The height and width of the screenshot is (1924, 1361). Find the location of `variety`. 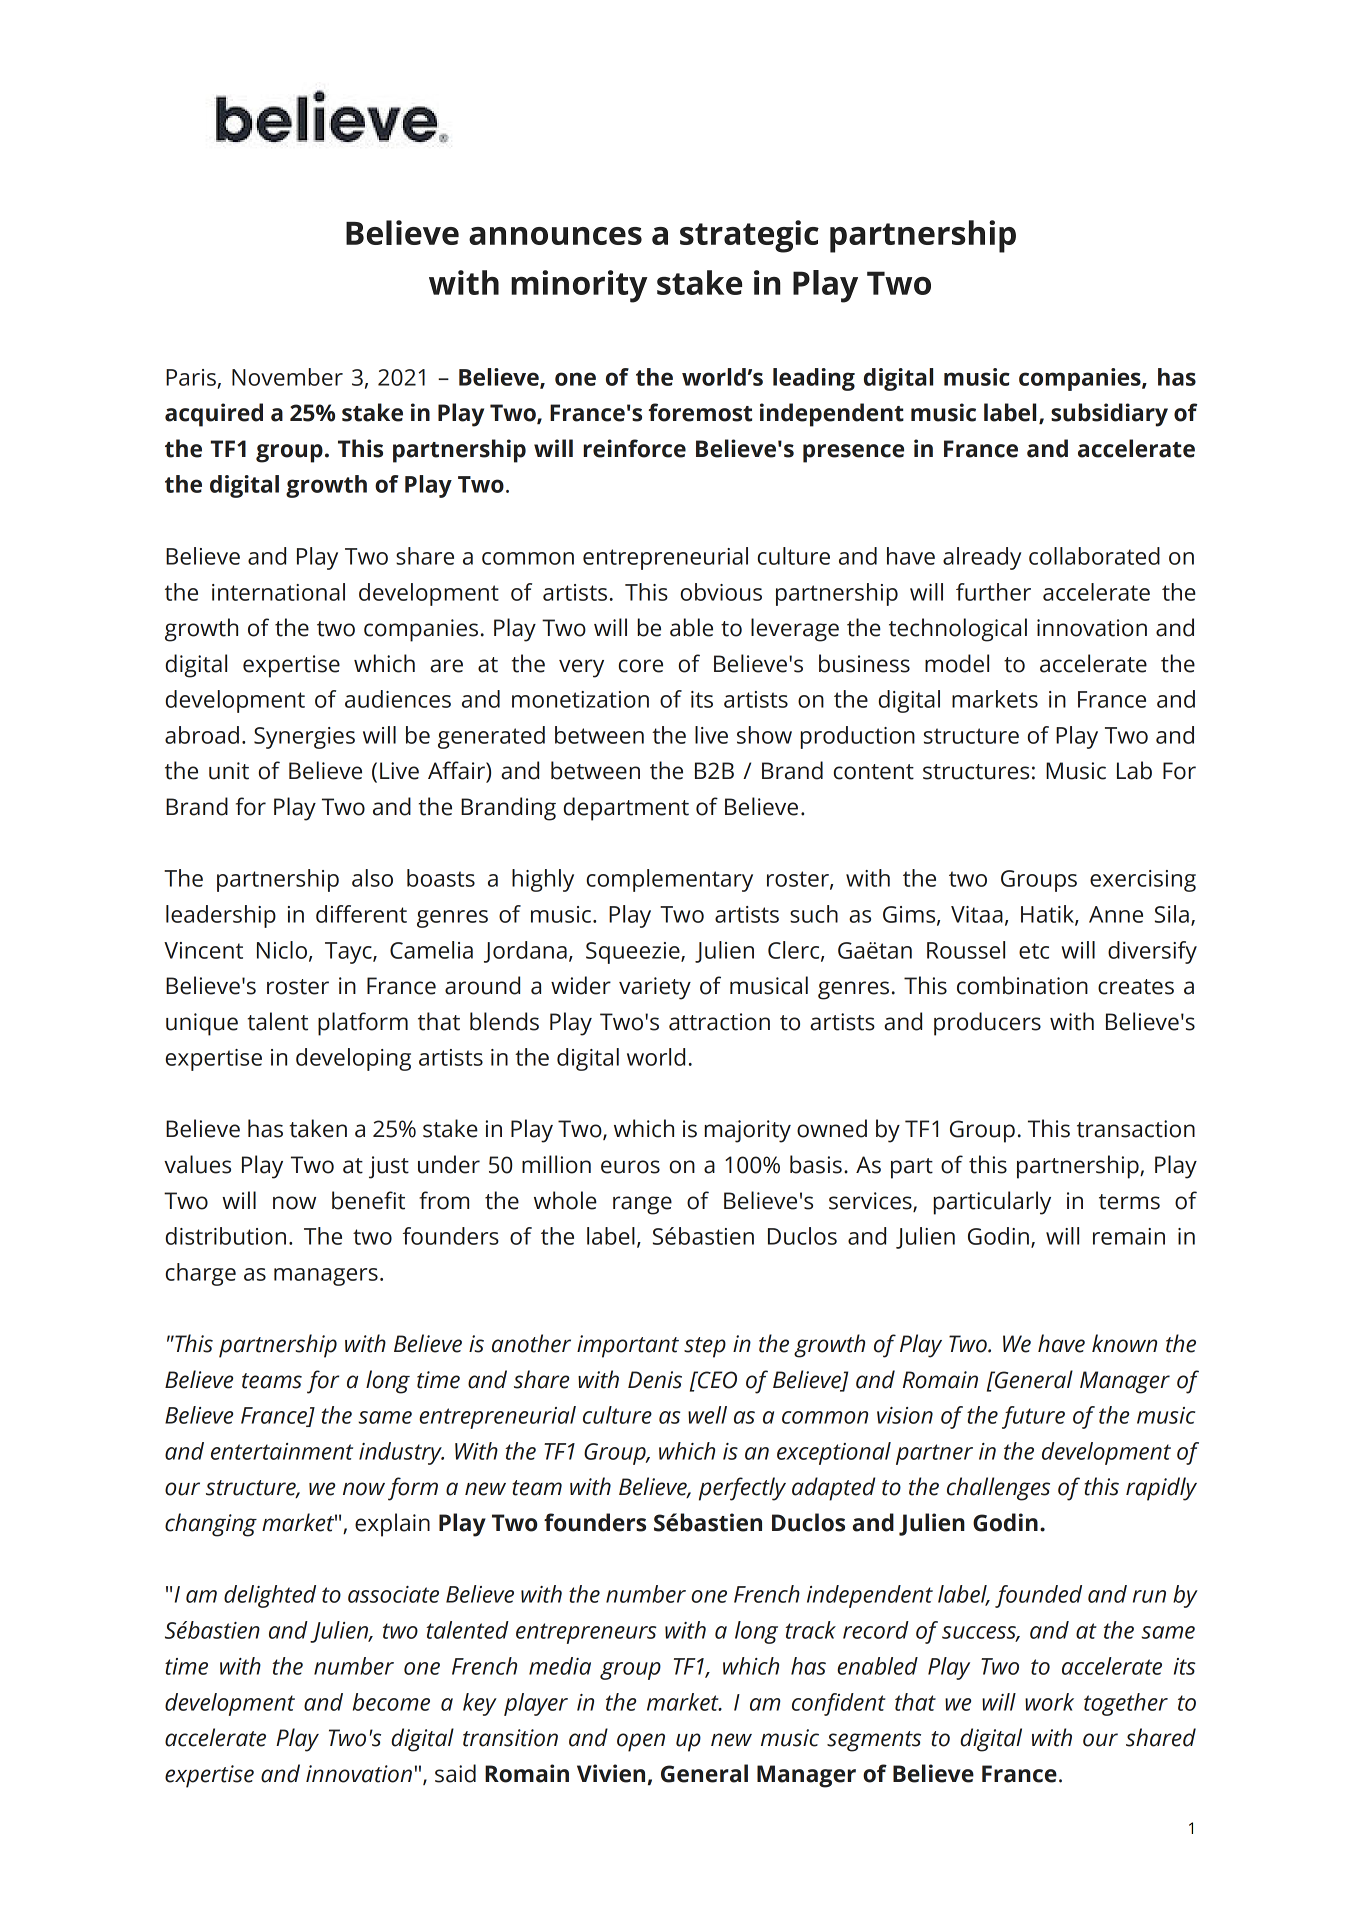

variety is located at coordinates (655, 988).
